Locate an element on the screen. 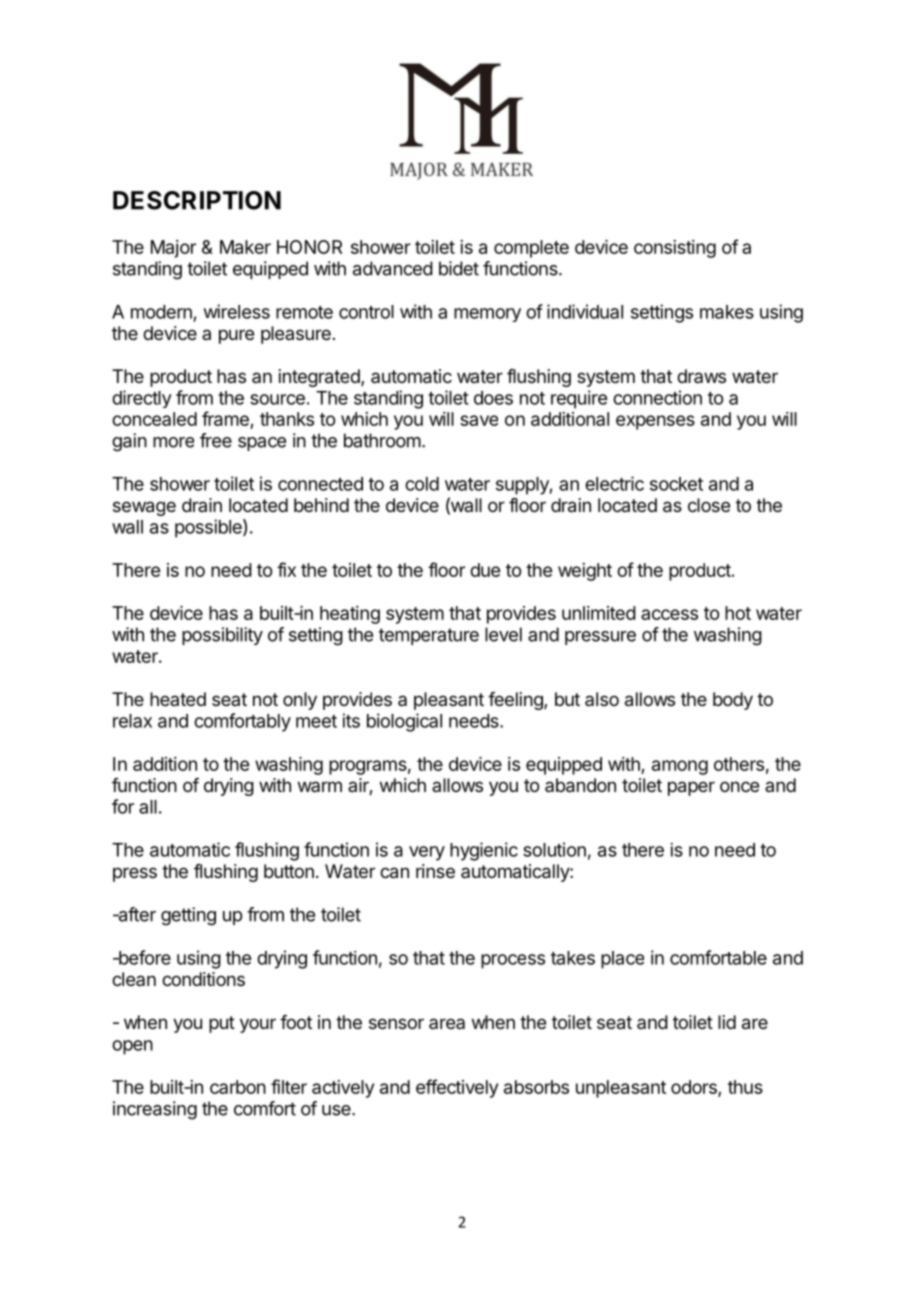 The height and width of the screenshot is (1308, 924). bidet is located at coordinates (459, 268).
